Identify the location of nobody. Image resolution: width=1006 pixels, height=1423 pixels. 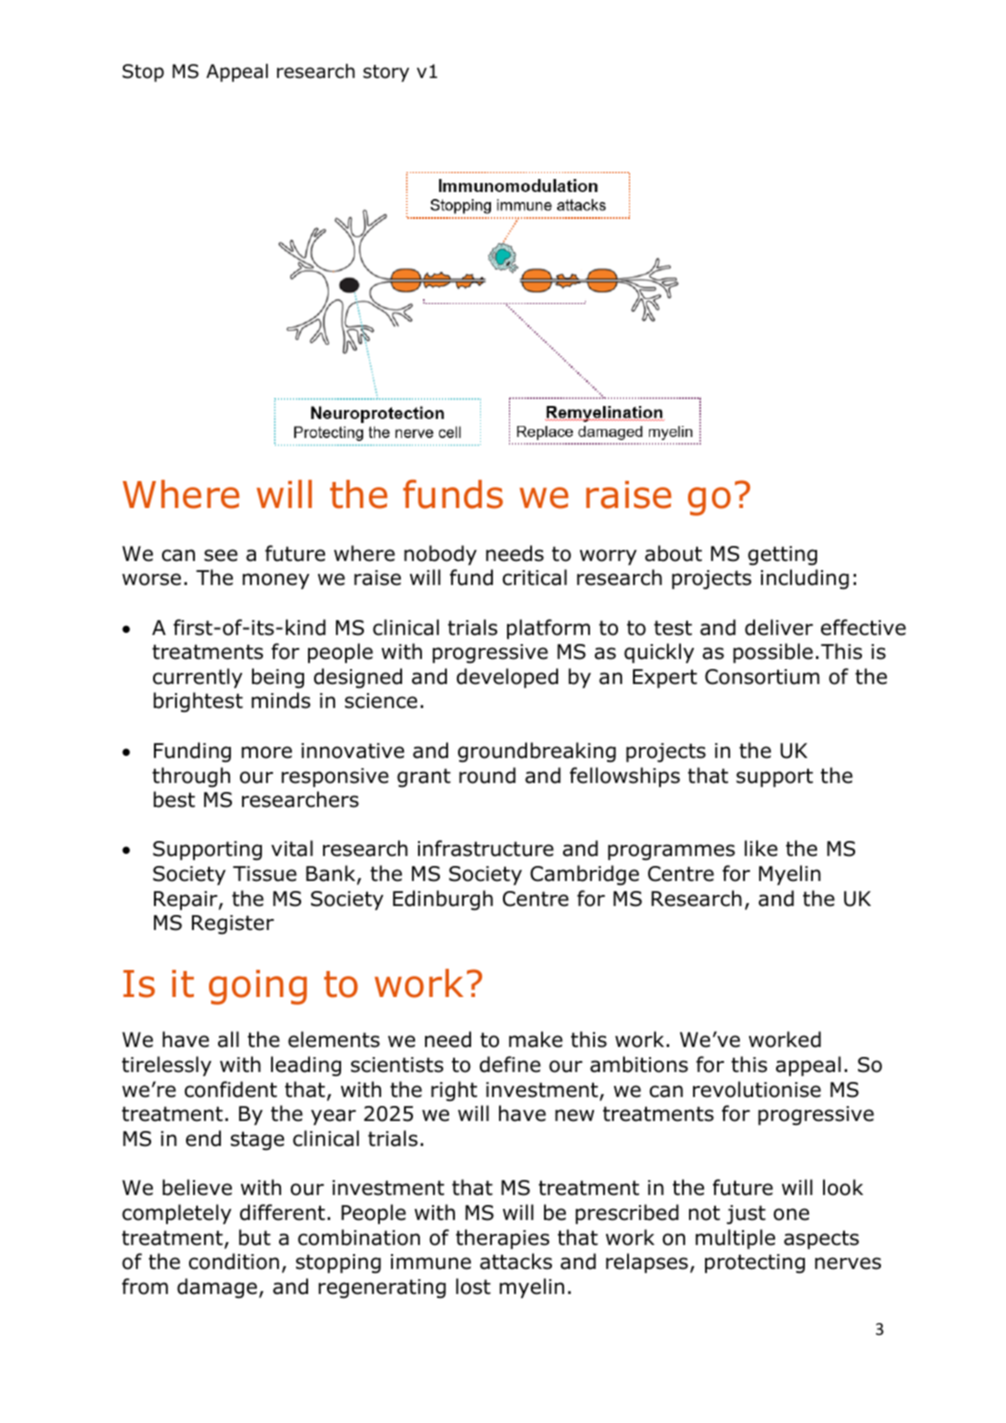
(440, 555).
